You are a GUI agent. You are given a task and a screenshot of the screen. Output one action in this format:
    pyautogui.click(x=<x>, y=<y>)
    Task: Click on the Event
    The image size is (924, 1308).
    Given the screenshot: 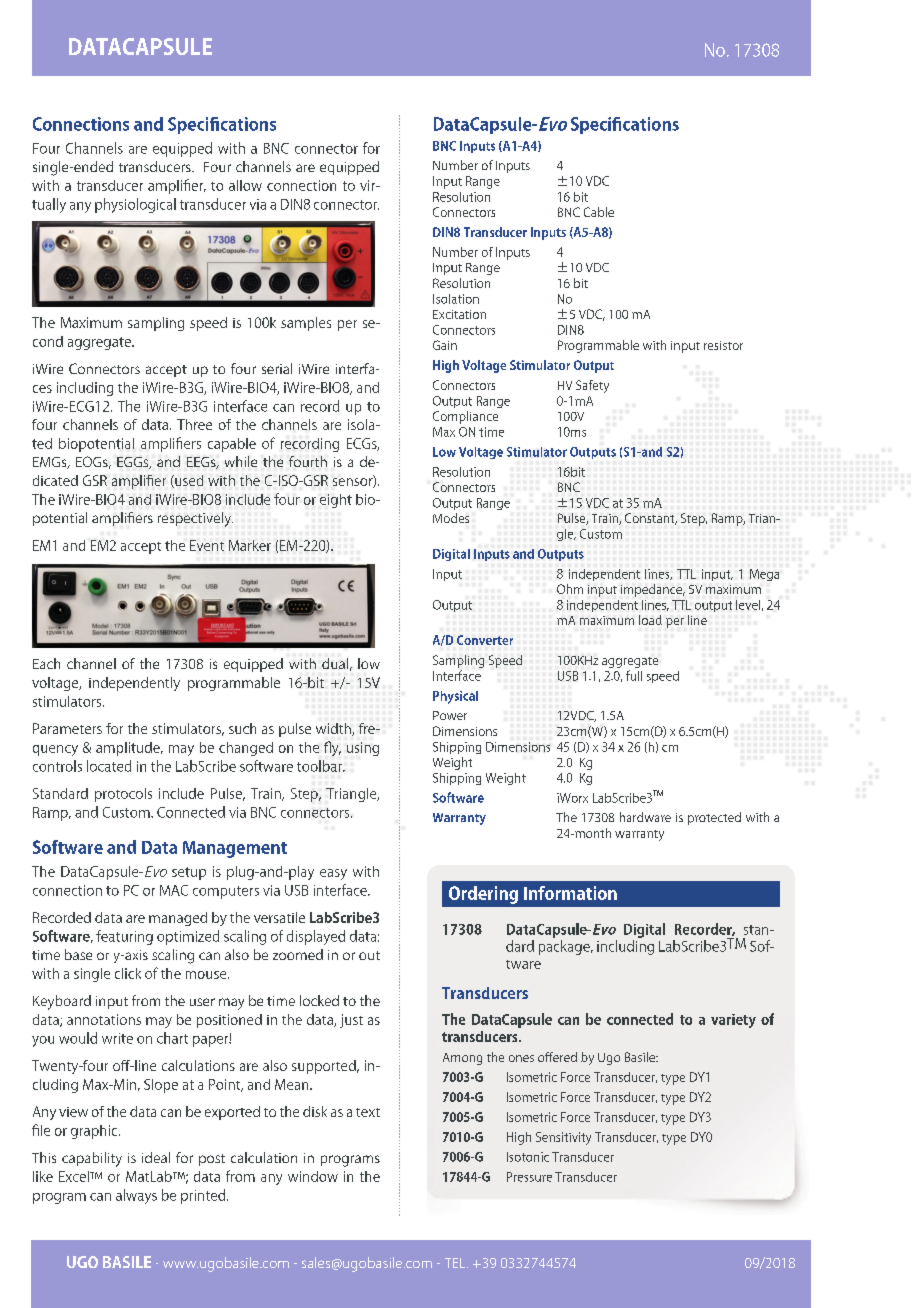 What is the action you would take?
    pyautogui.click(x=207, y=545)
